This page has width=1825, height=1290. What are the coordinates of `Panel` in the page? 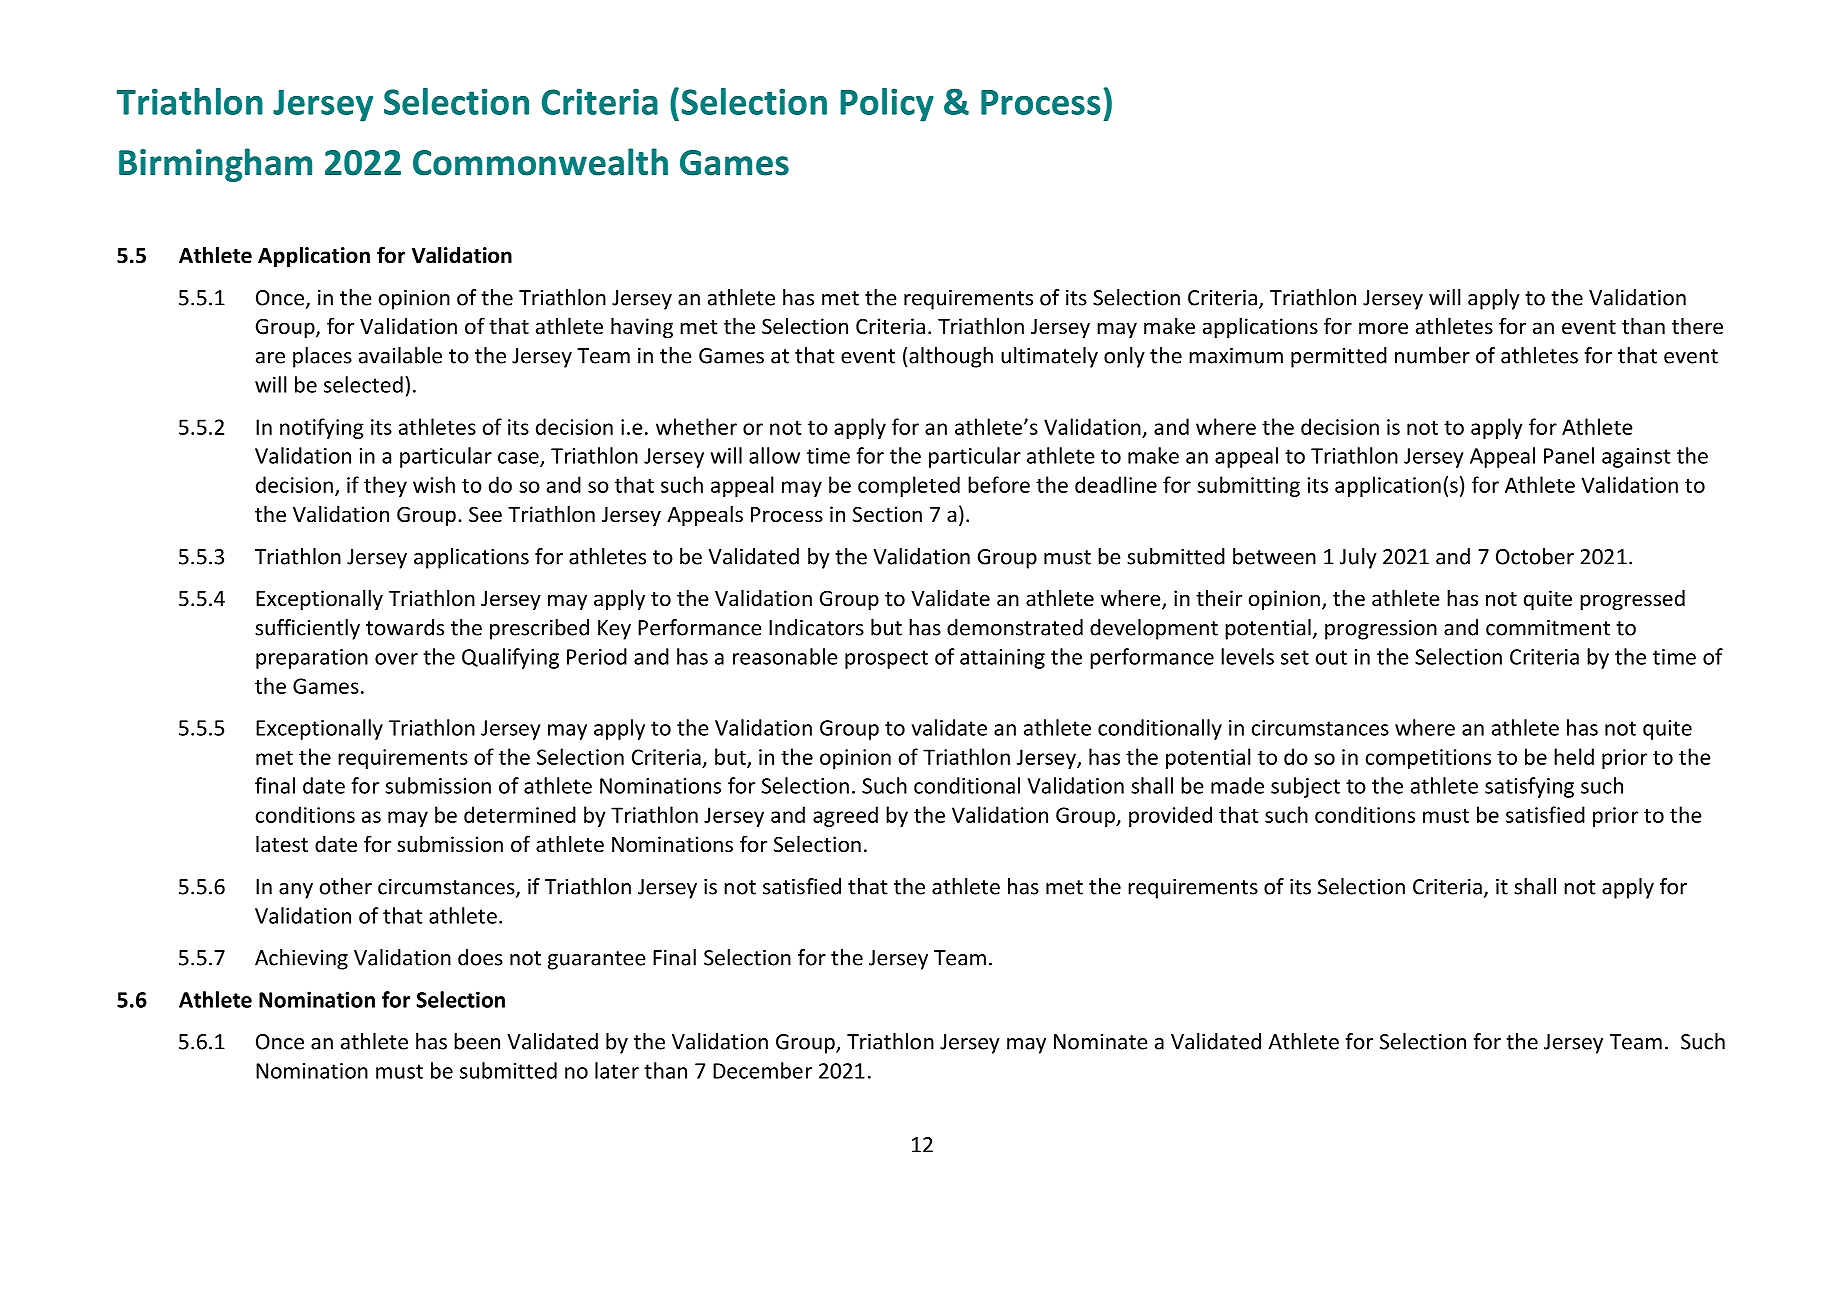 It's located at (1569, 455).
